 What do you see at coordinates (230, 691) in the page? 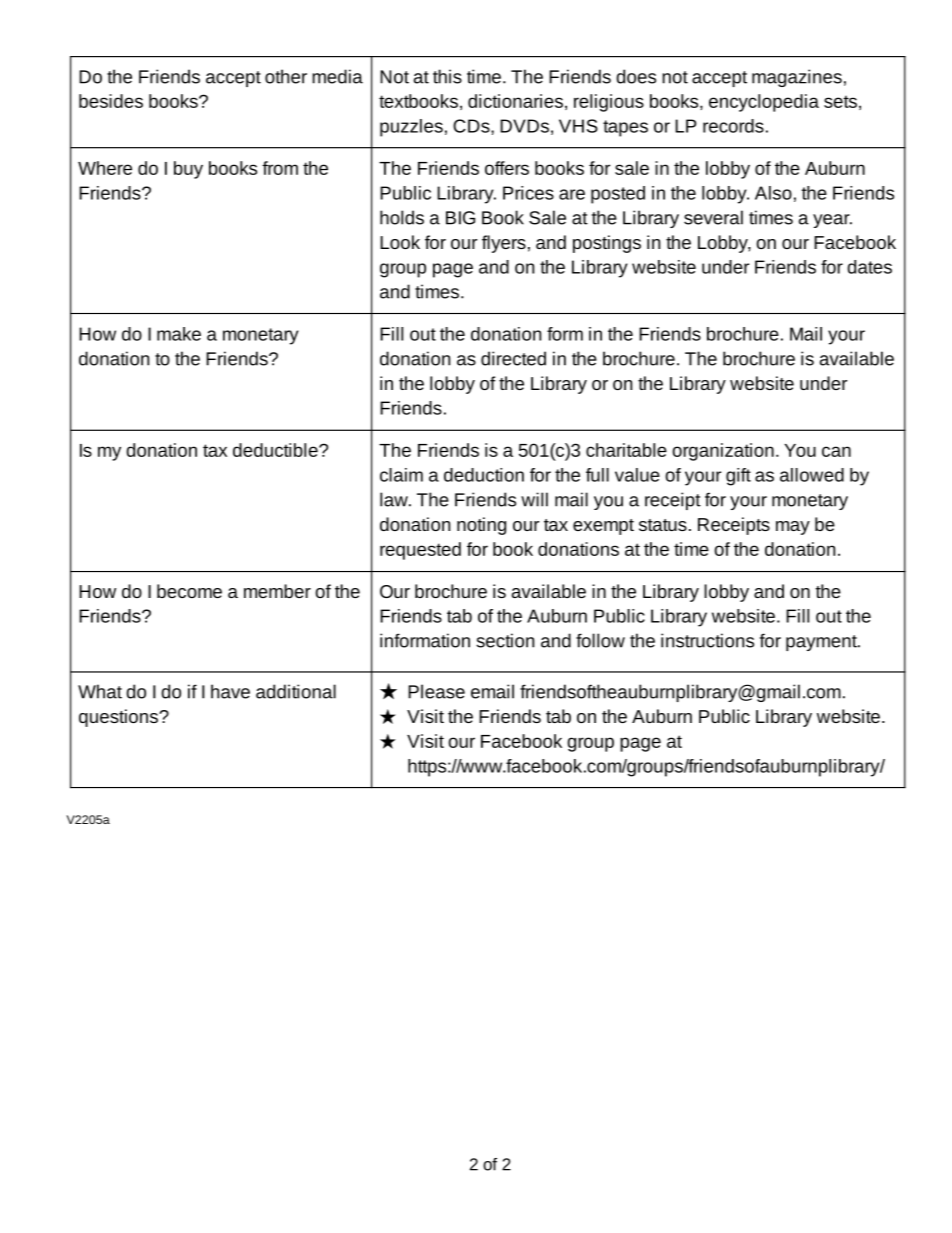
I see `have` at bounding box center [230, 691].
